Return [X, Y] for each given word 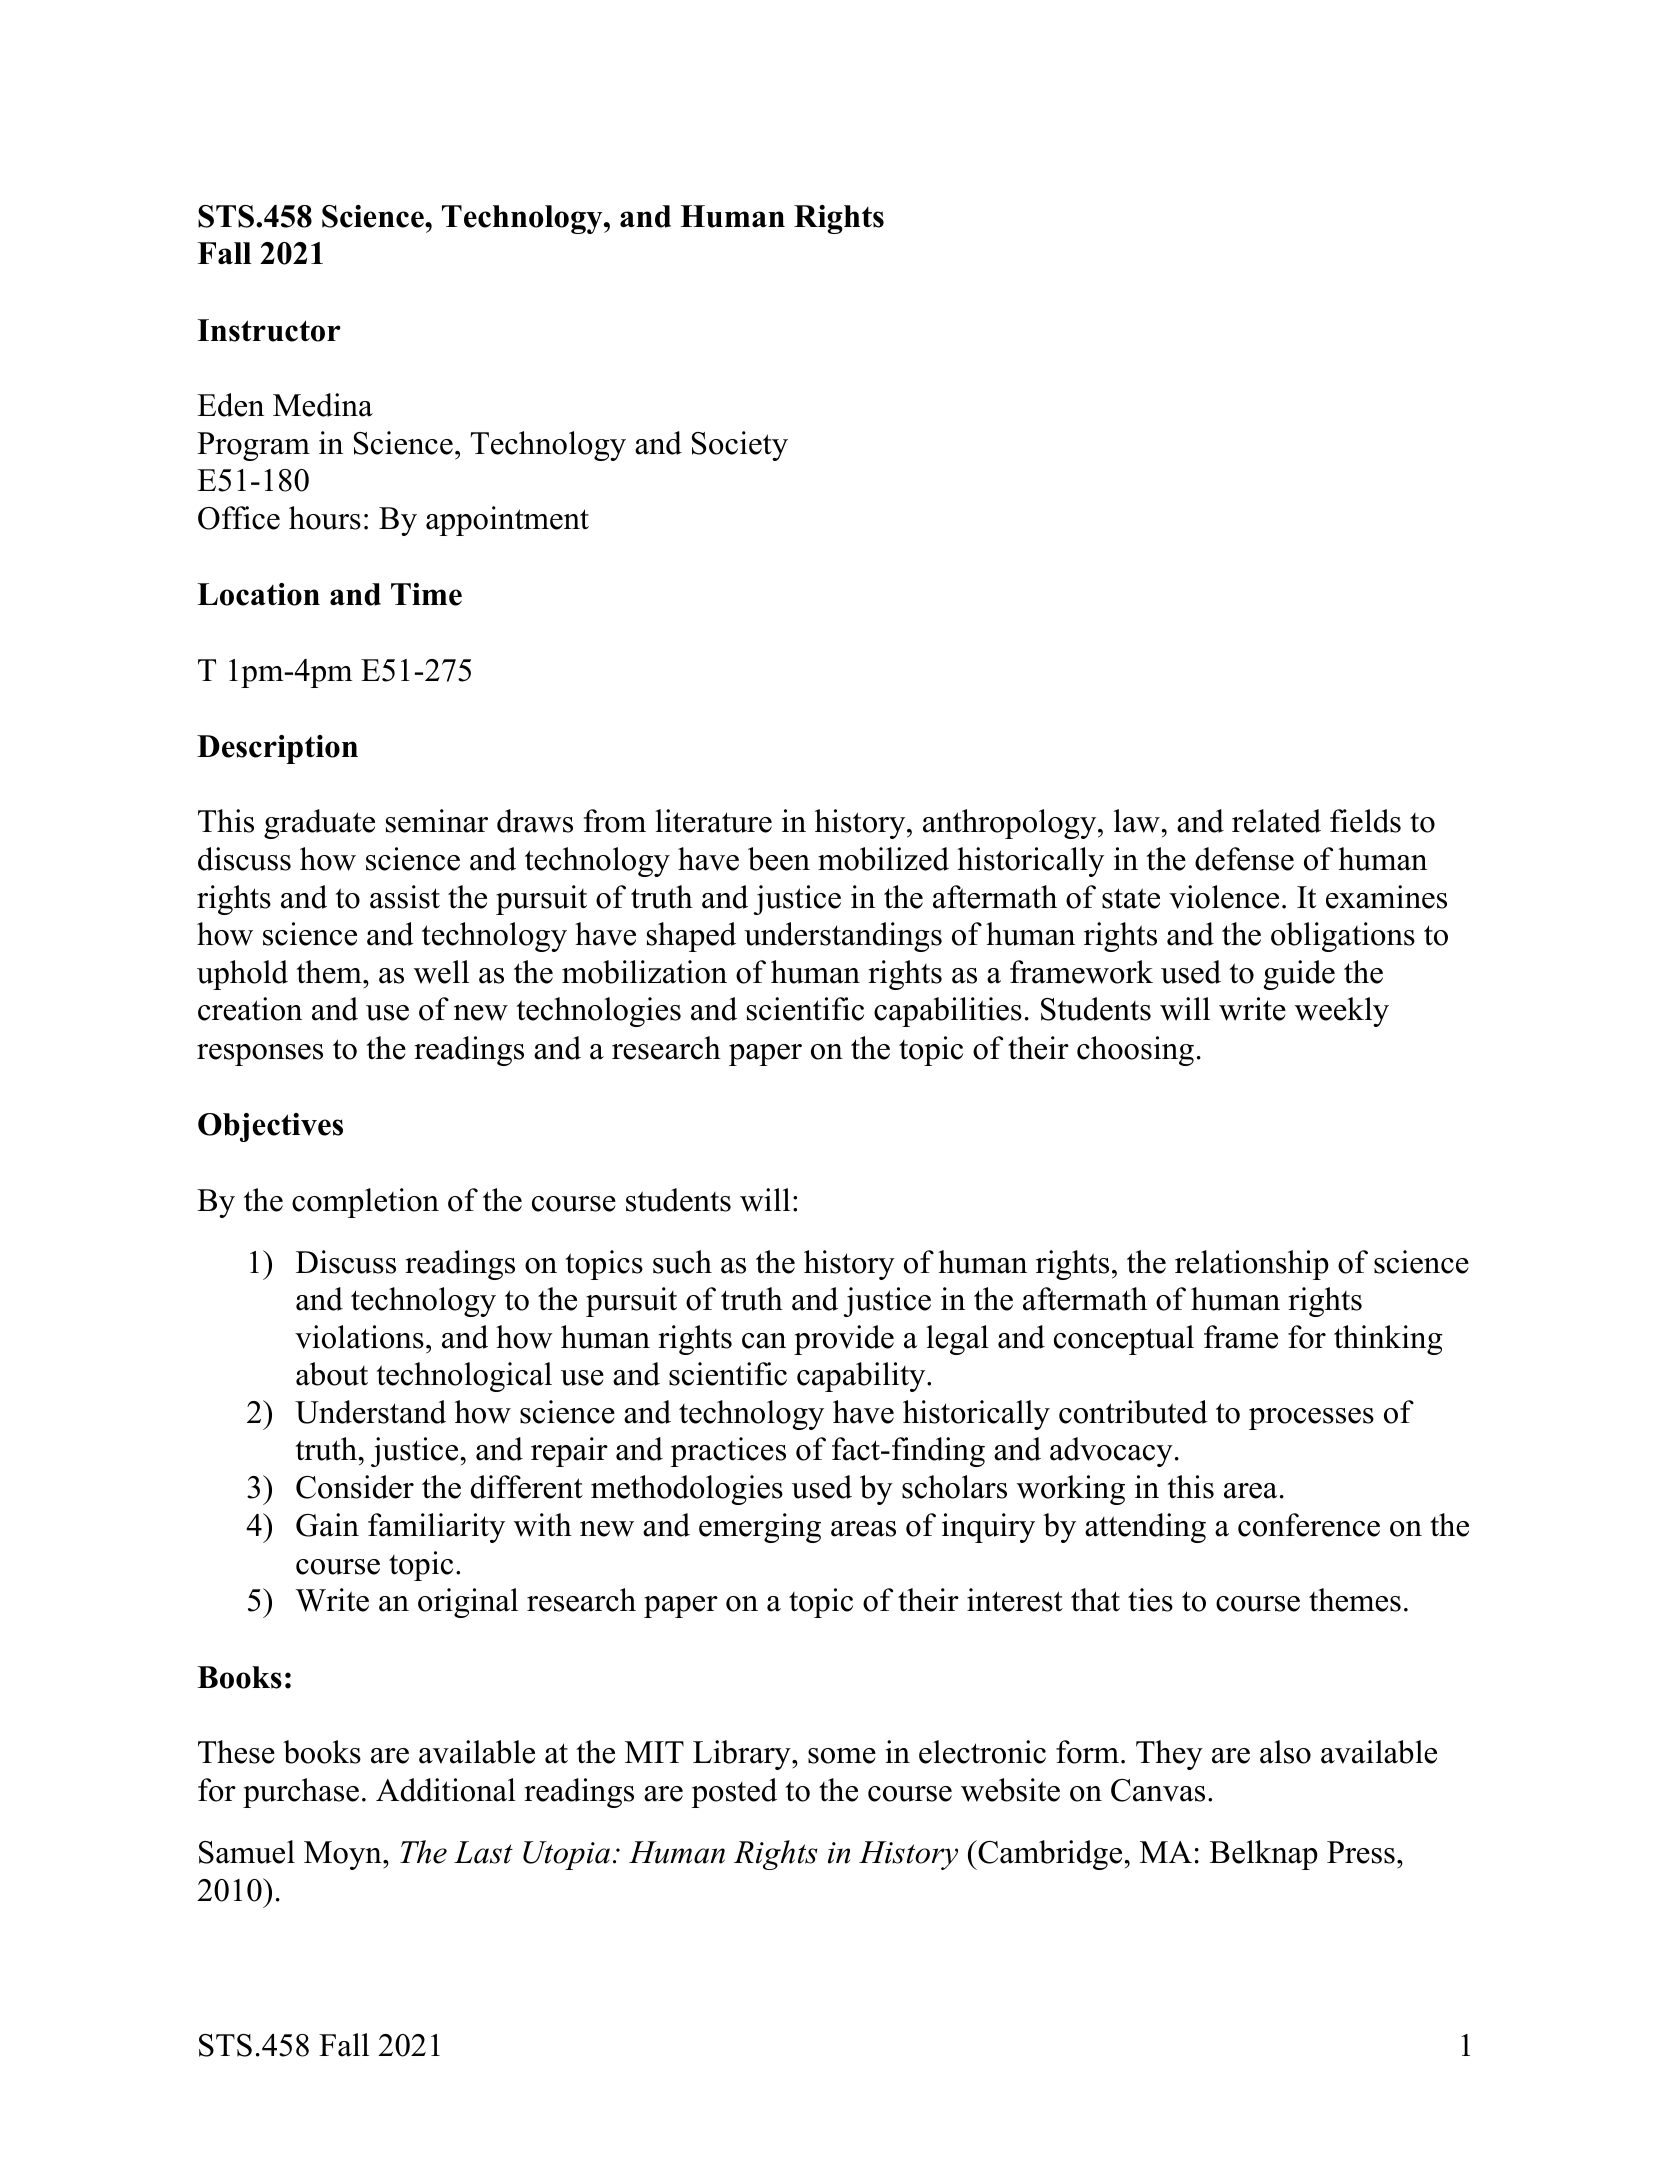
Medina [323, 405]
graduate [319, 824]
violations [359, 1337]
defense [1244, 859]
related [1276, 821]
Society [740, 446]
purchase [301, 1793]
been [779, 859]
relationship [1252, 1265]
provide [844, 1340]
